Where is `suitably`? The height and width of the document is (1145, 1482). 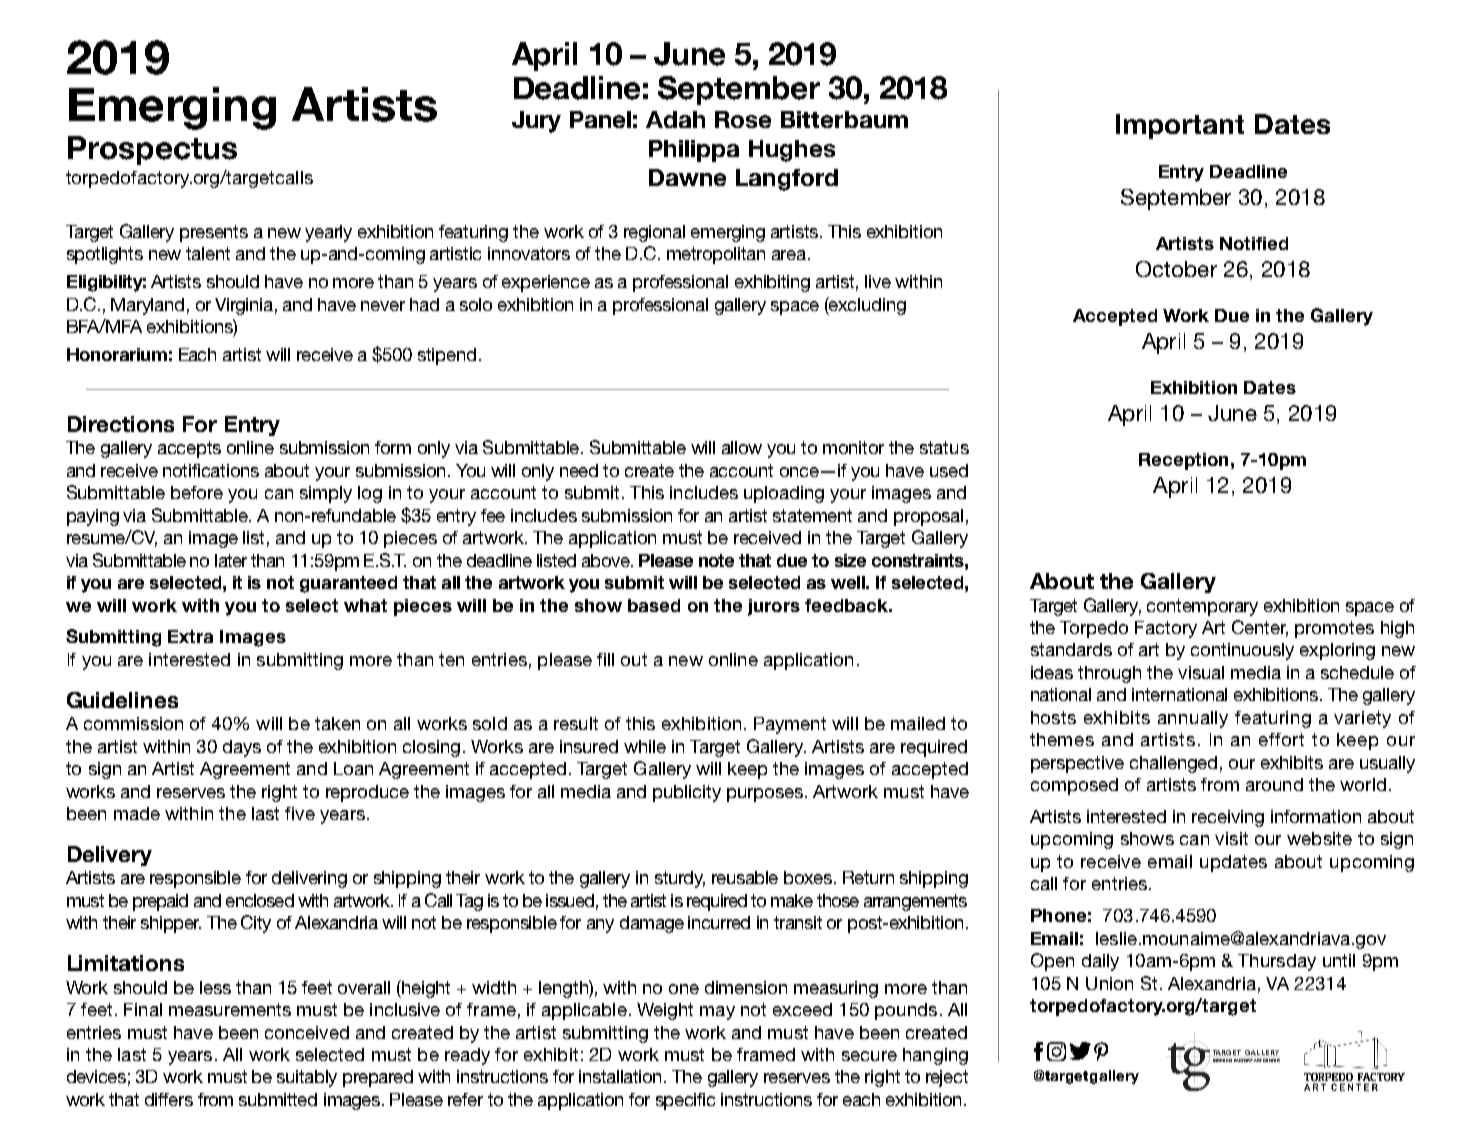
suitably is located at coordinates (307, 1078).
